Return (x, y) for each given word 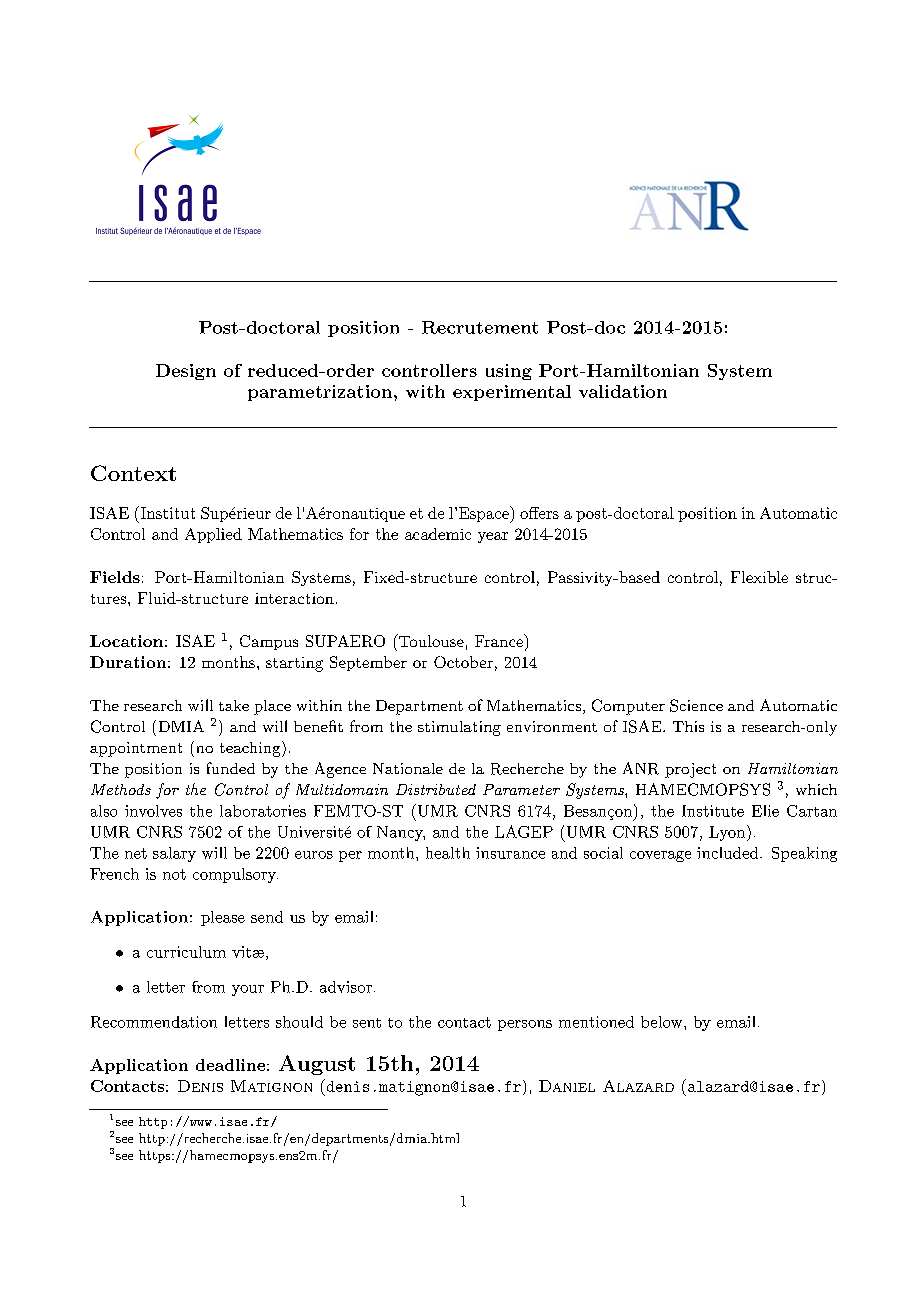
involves (153, 811)
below (661, 1022)
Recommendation (154, 1022)
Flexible (759, 577)
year (493, 537)
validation (623, 391)
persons (525, 1025)
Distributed (436, 789)
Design (186, 372)
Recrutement (480, 327)
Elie (765, 811)
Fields (115, 577)
